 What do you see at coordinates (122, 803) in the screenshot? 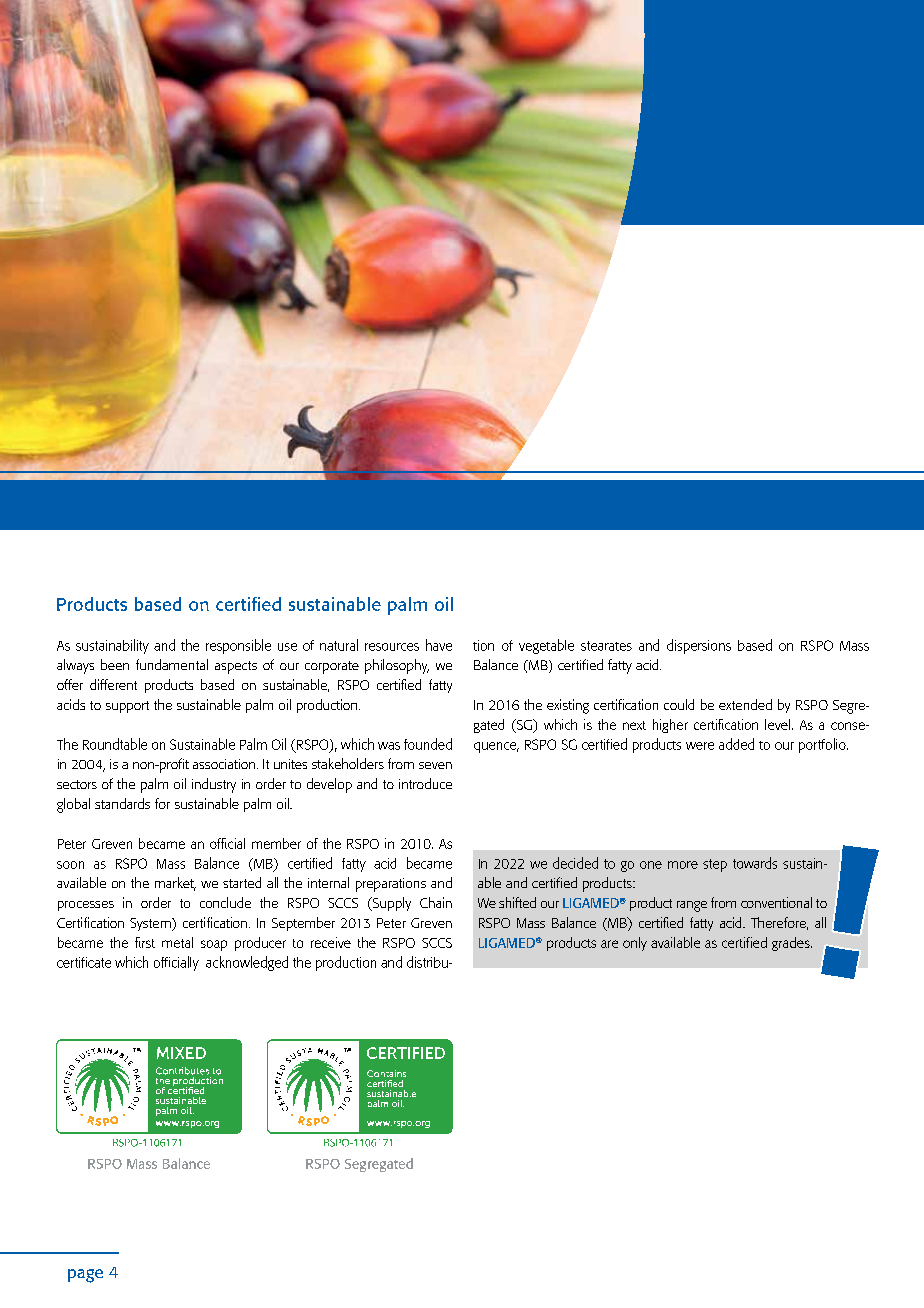
I see `standards` at bounding box center [122, 803].
